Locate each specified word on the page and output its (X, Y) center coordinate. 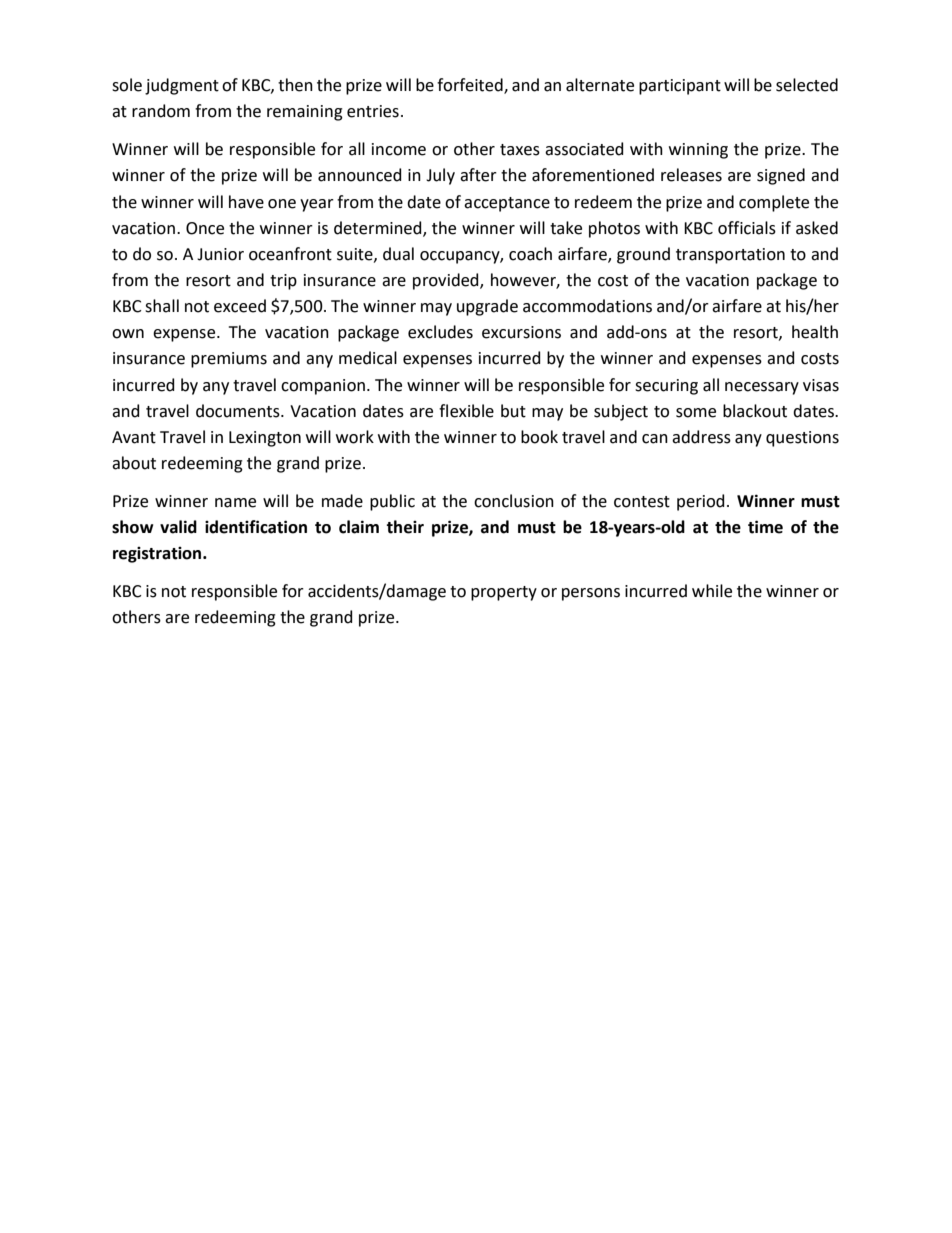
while (712, 591)
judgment (182, 86)
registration (158, 555)
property (504, 593)
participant (680, 87)
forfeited (471, 86)
